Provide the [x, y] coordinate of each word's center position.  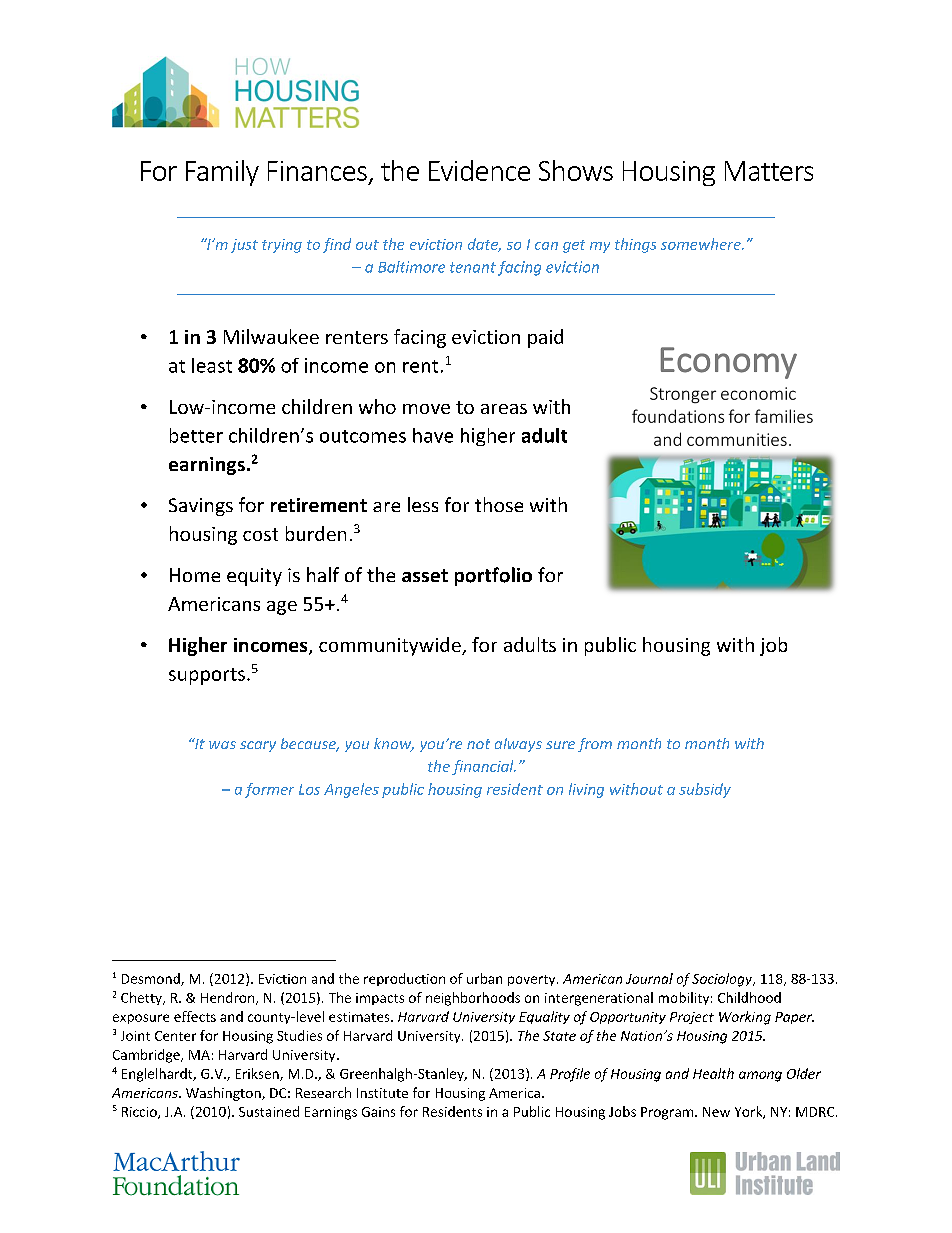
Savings [201, 507]
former [269, 790]
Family [222, 173]
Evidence [479, 170]
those [499, 504]
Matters [769, 171]
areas [504, 409]
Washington [224, 1094]
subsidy [705, 790]
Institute [382, 1093]
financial [484, 767]
